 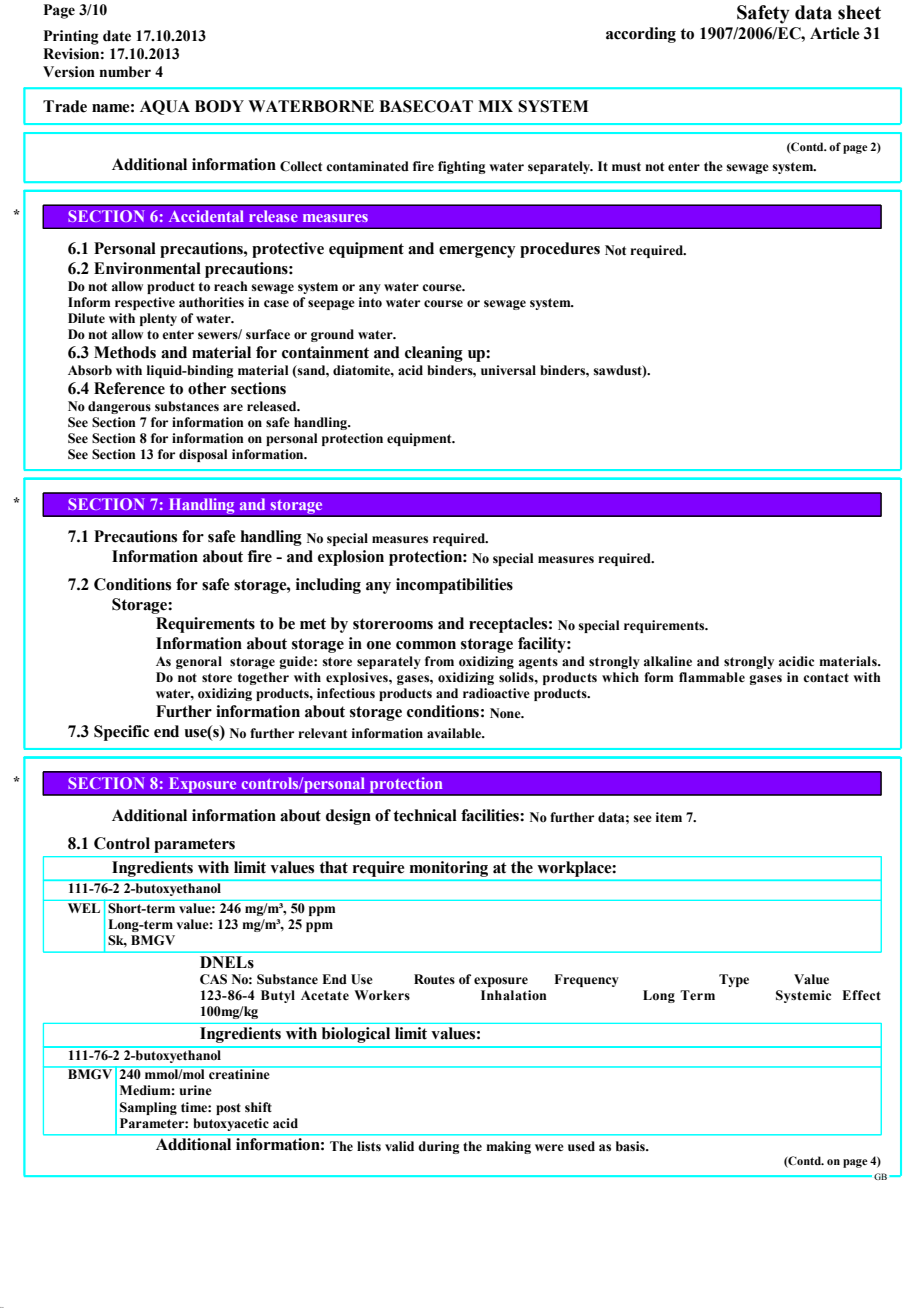 I want to click on Specific, so click(x=121, y=733).
